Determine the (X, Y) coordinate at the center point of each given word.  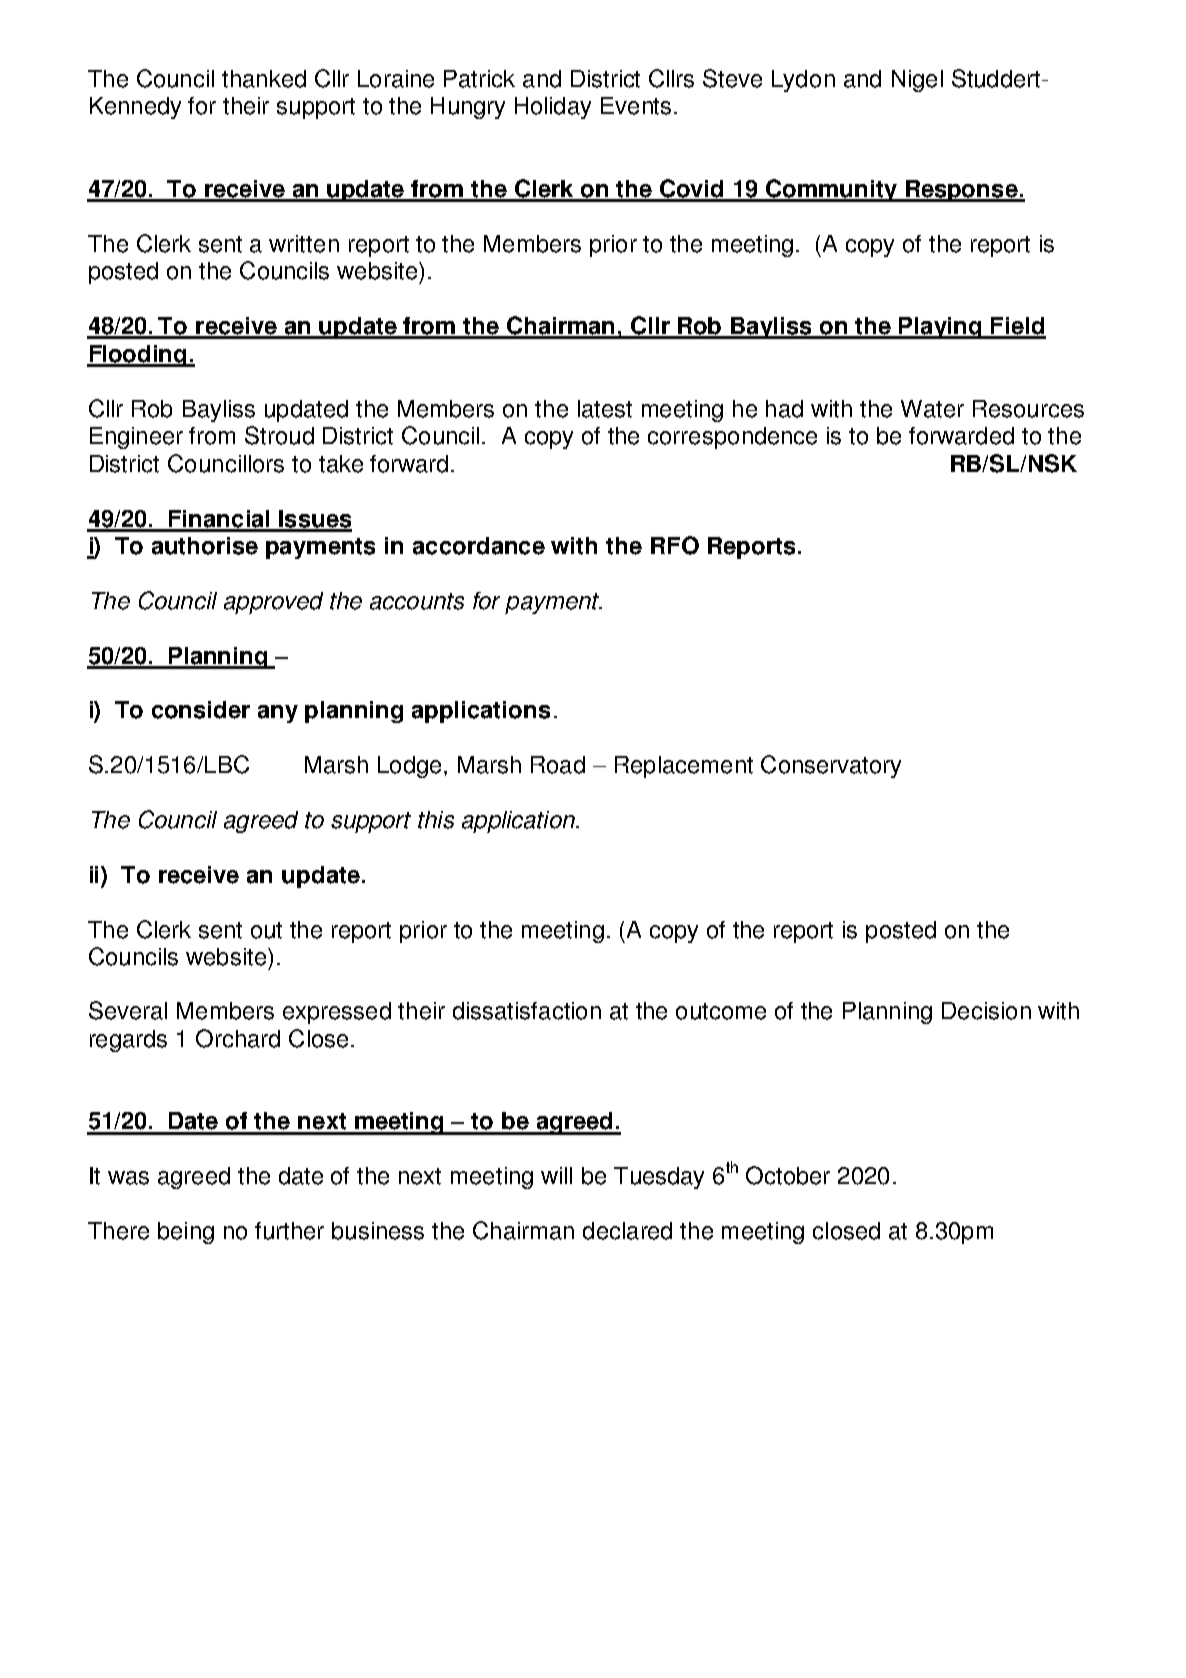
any (278, 714)
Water (932, 409)
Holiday (553, 108)
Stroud (279, 435)
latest (605, 409)
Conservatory (831, 766)
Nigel (917, 81)
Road (558, 765)
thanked (264, 79)
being (186, 1233)
